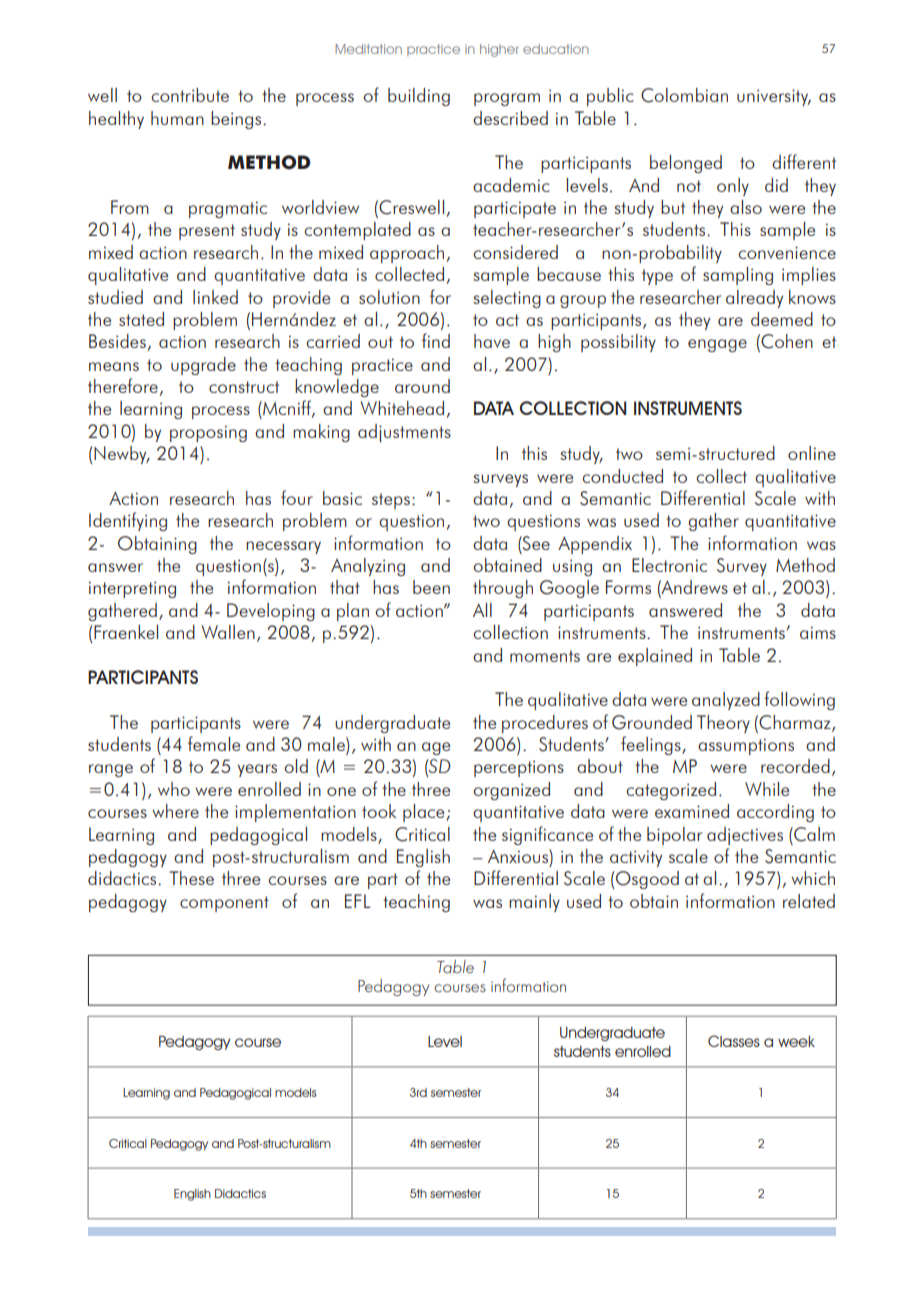 This screenshot has height=1308, width=924. Describe the element at coordinates (207, 232) in the screenshot. I see `present` at that location.
